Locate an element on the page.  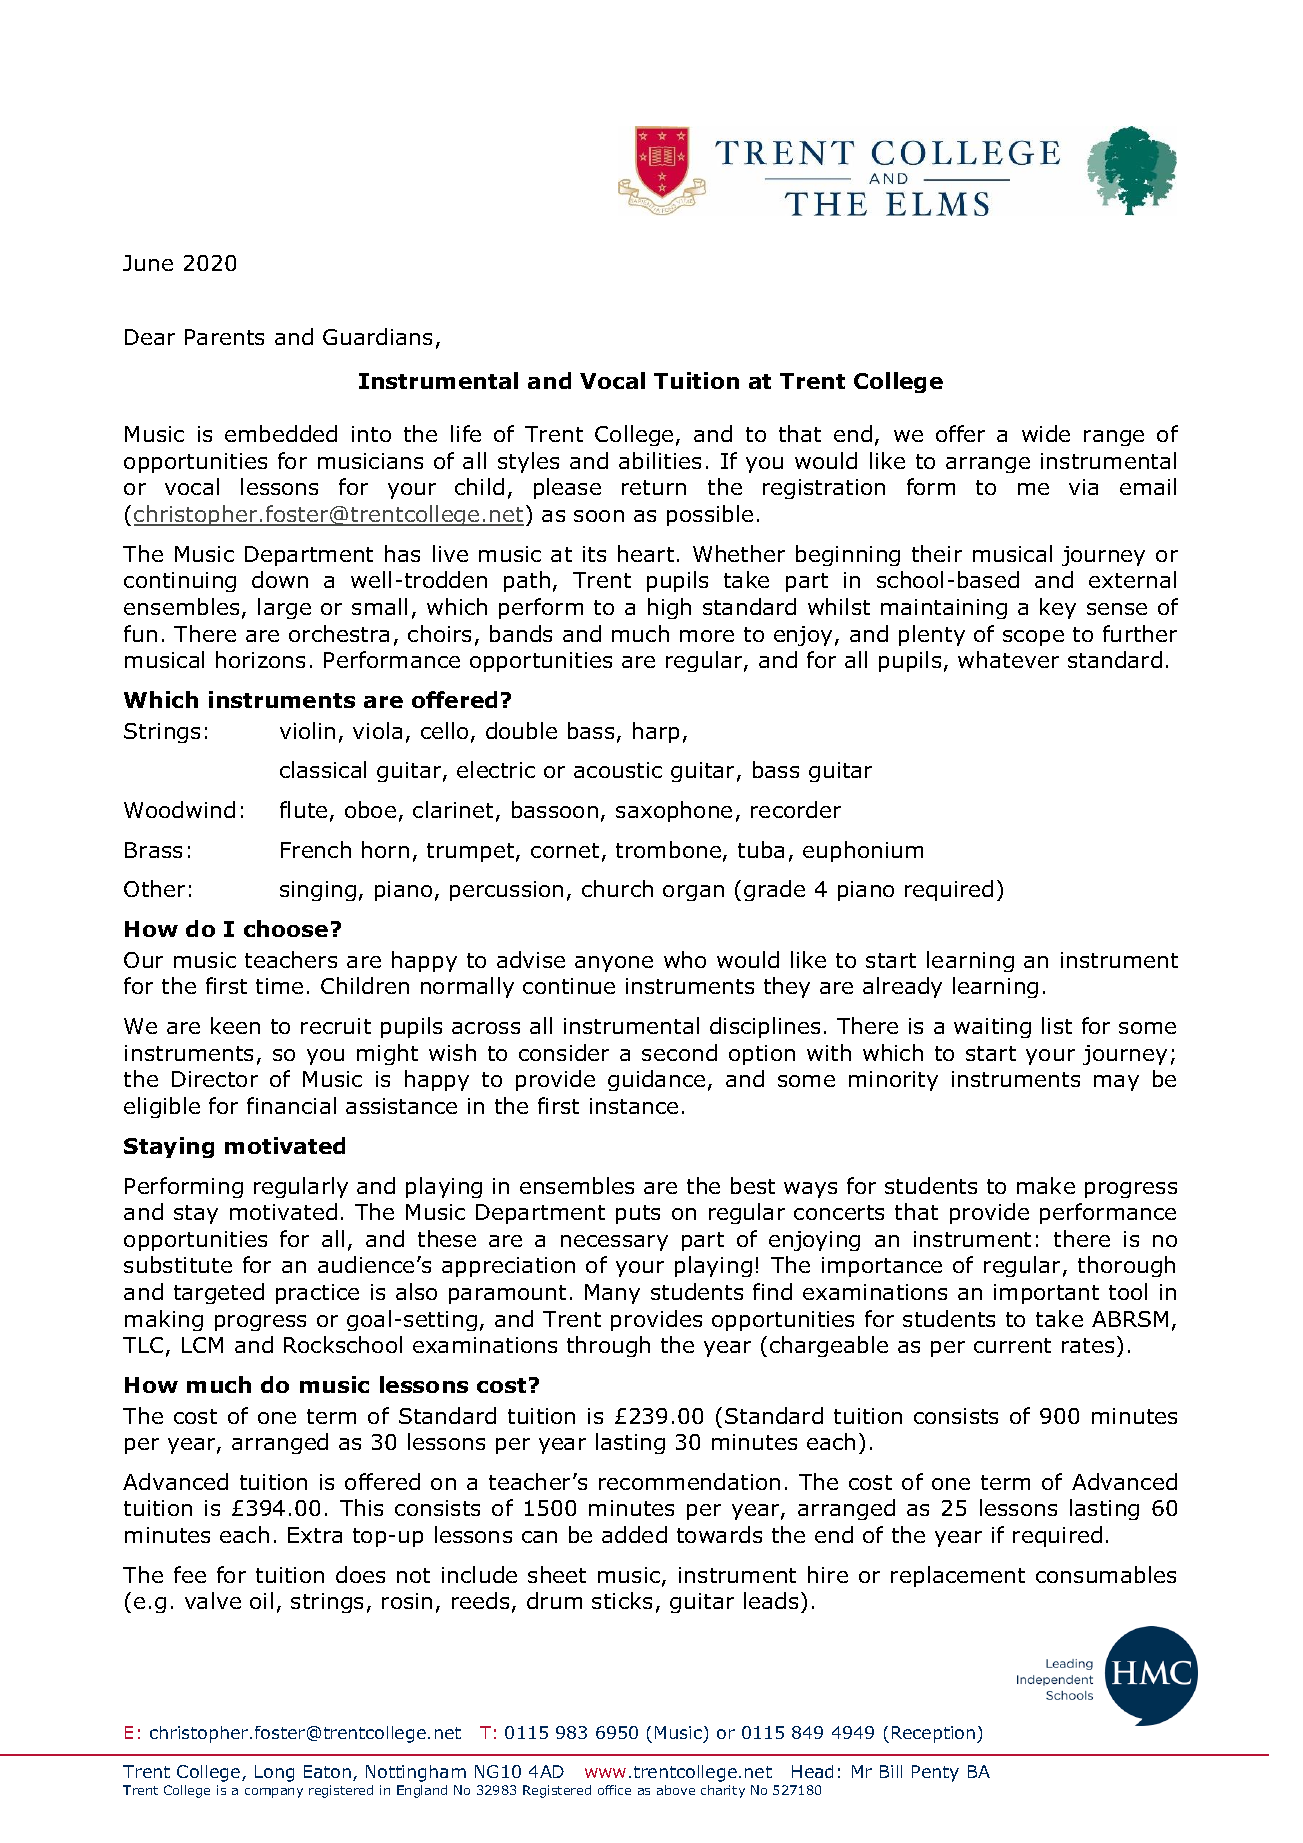
wide is located at coordinates (1046, 433).
